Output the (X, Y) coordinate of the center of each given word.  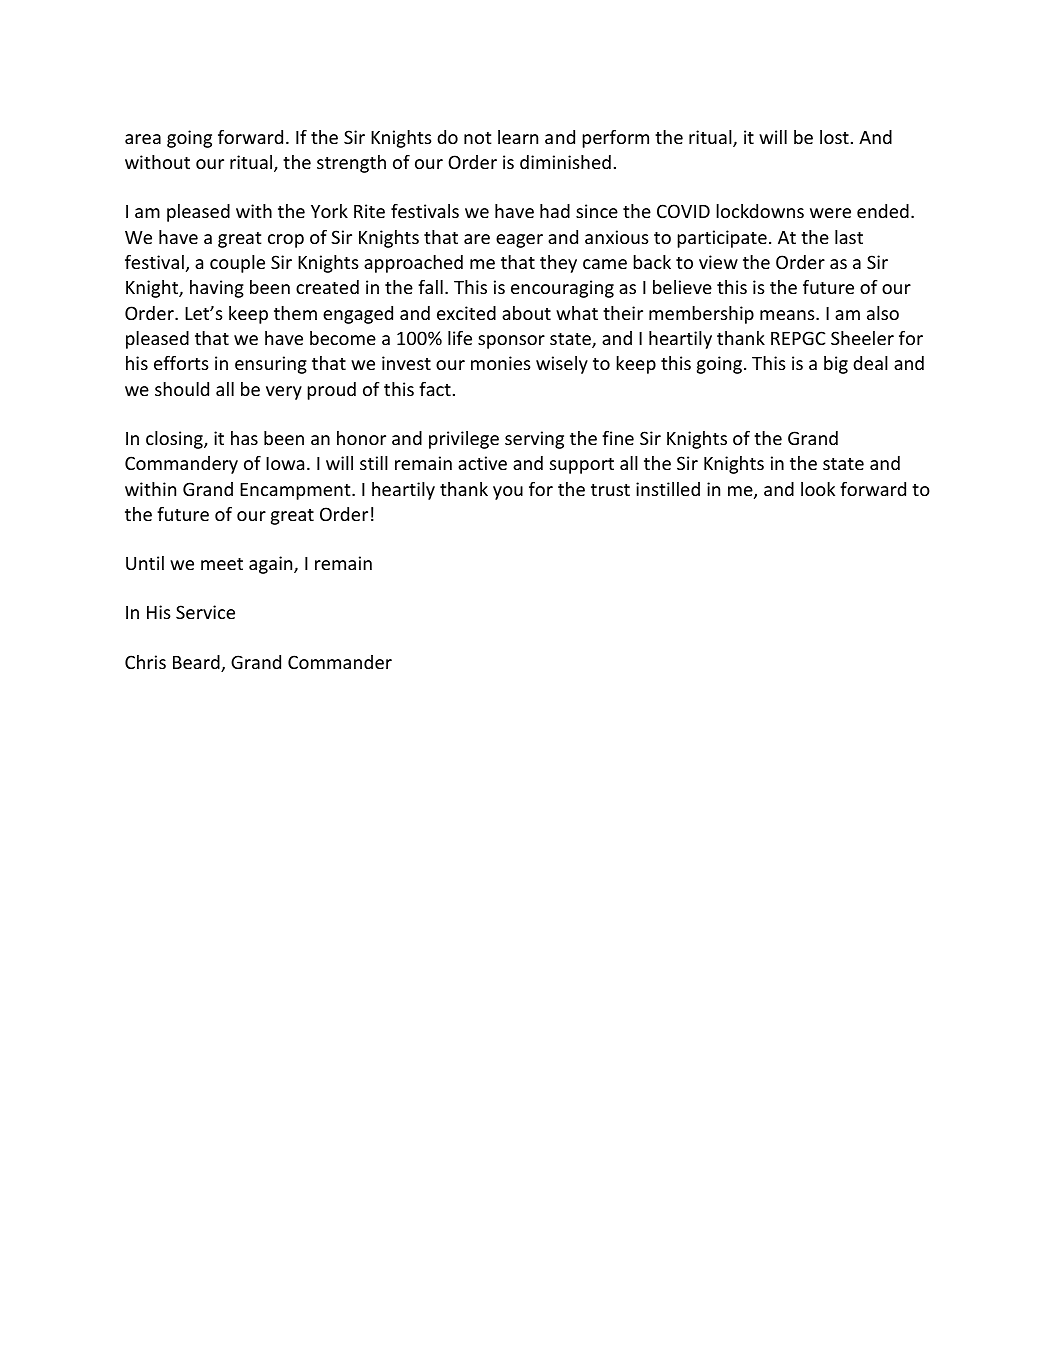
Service (205, 612)
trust (610, 490)
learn (518, 137)
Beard (197, 663)
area (143, 139)
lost (834, 137)
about (526, 313)
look (818, 489)
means (788, 315)
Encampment (296, 491)
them (295, 313)
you (508, 493)
